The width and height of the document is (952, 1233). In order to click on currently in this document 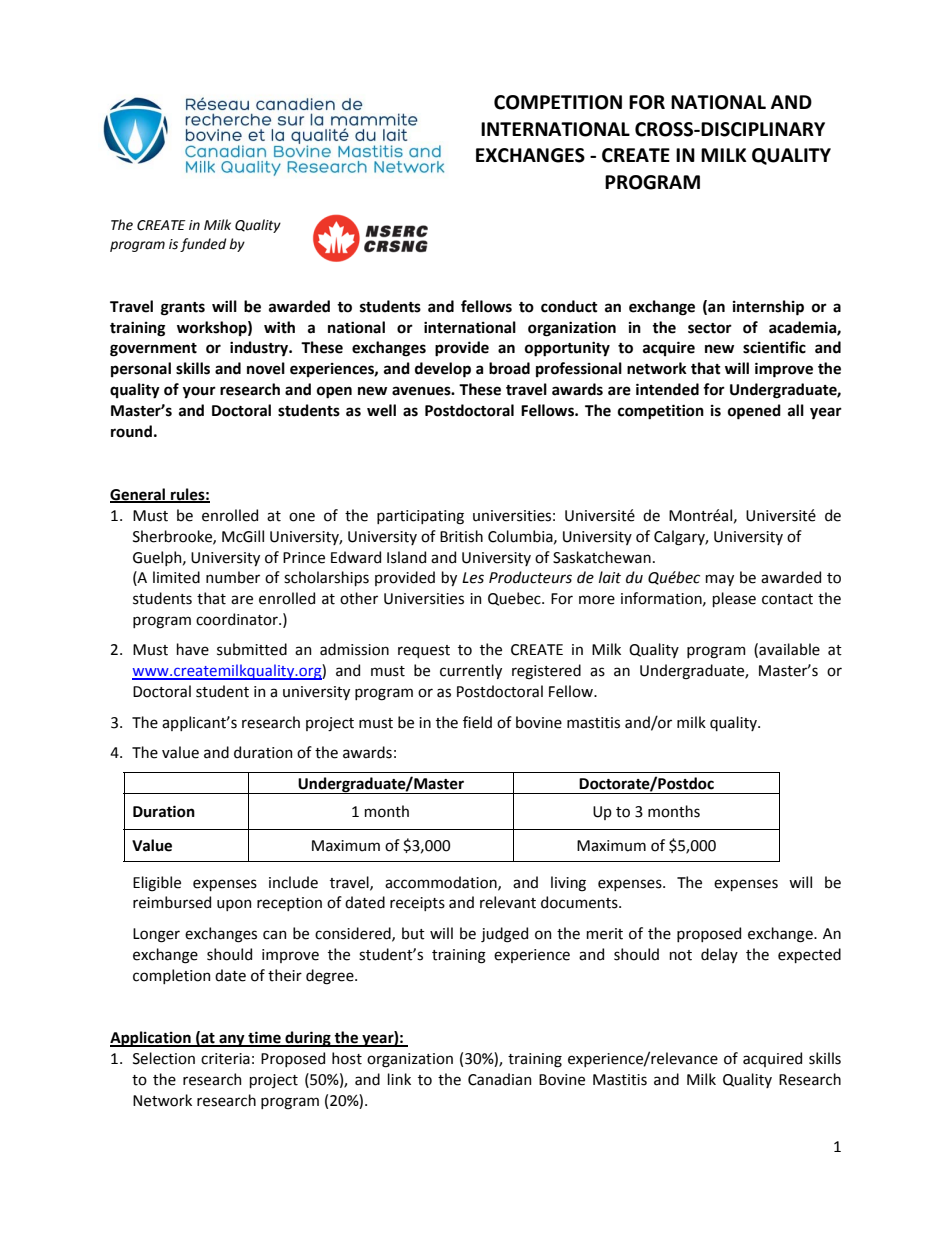, I will do `click(471, 671)`.
